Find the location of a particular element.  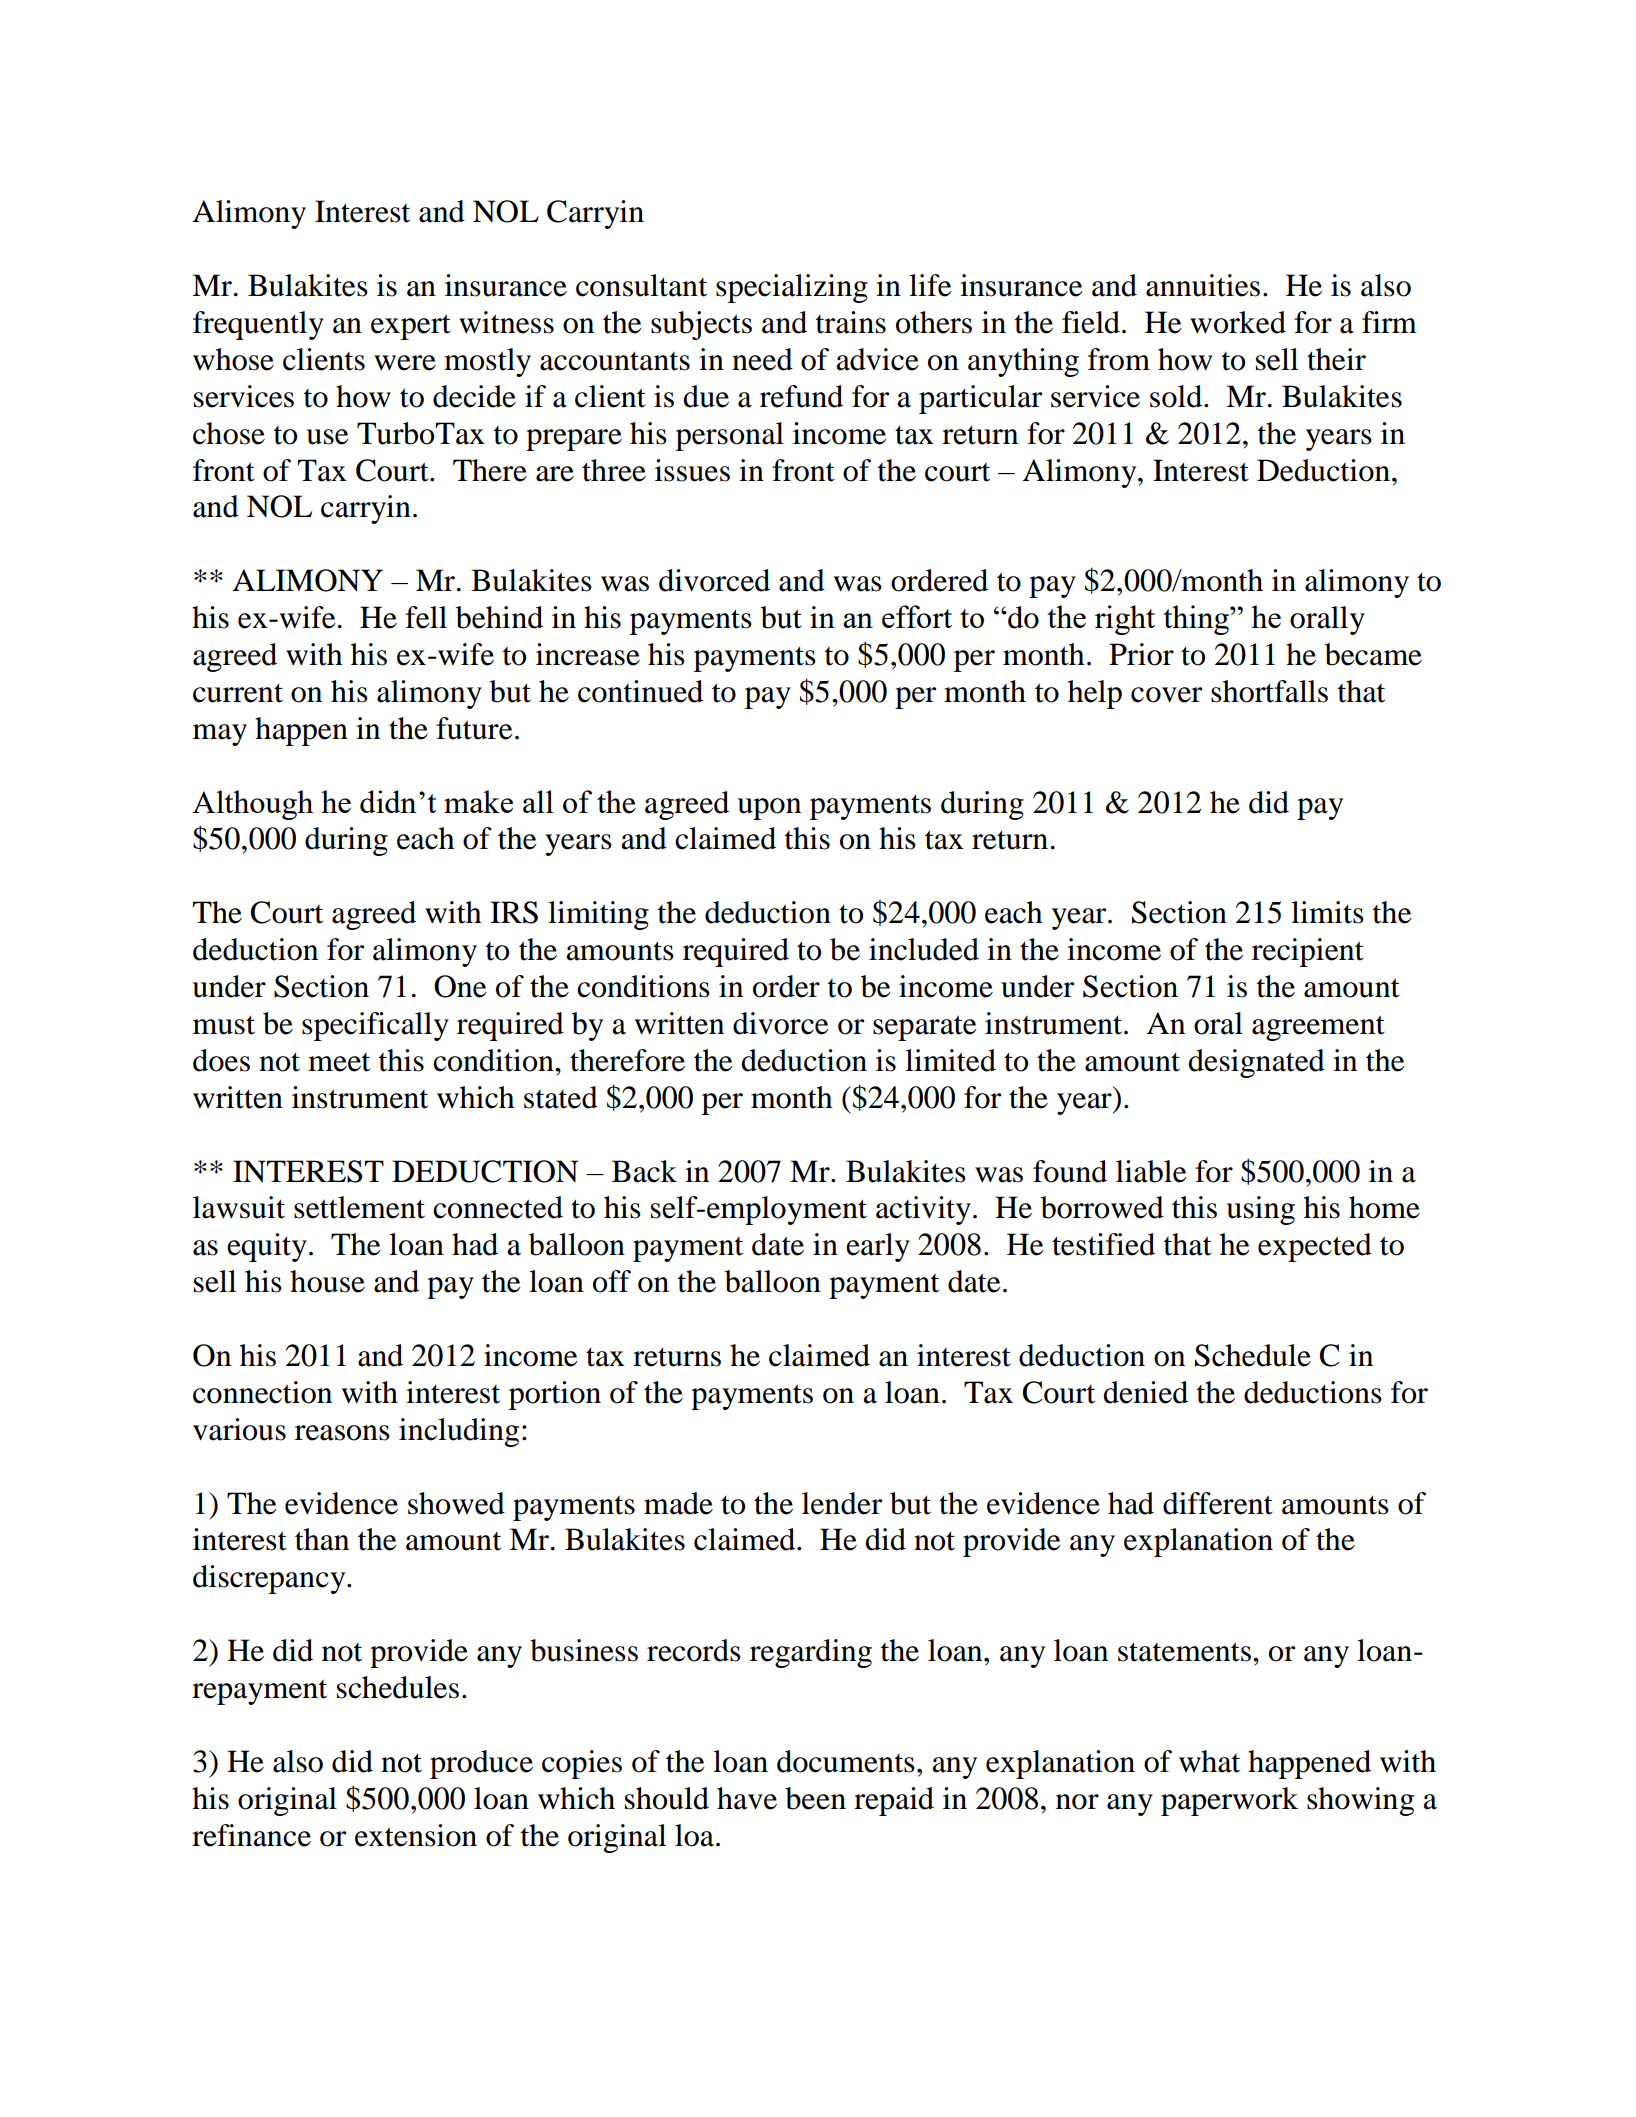

shortfalls is located at coordinates (1269, 691).
